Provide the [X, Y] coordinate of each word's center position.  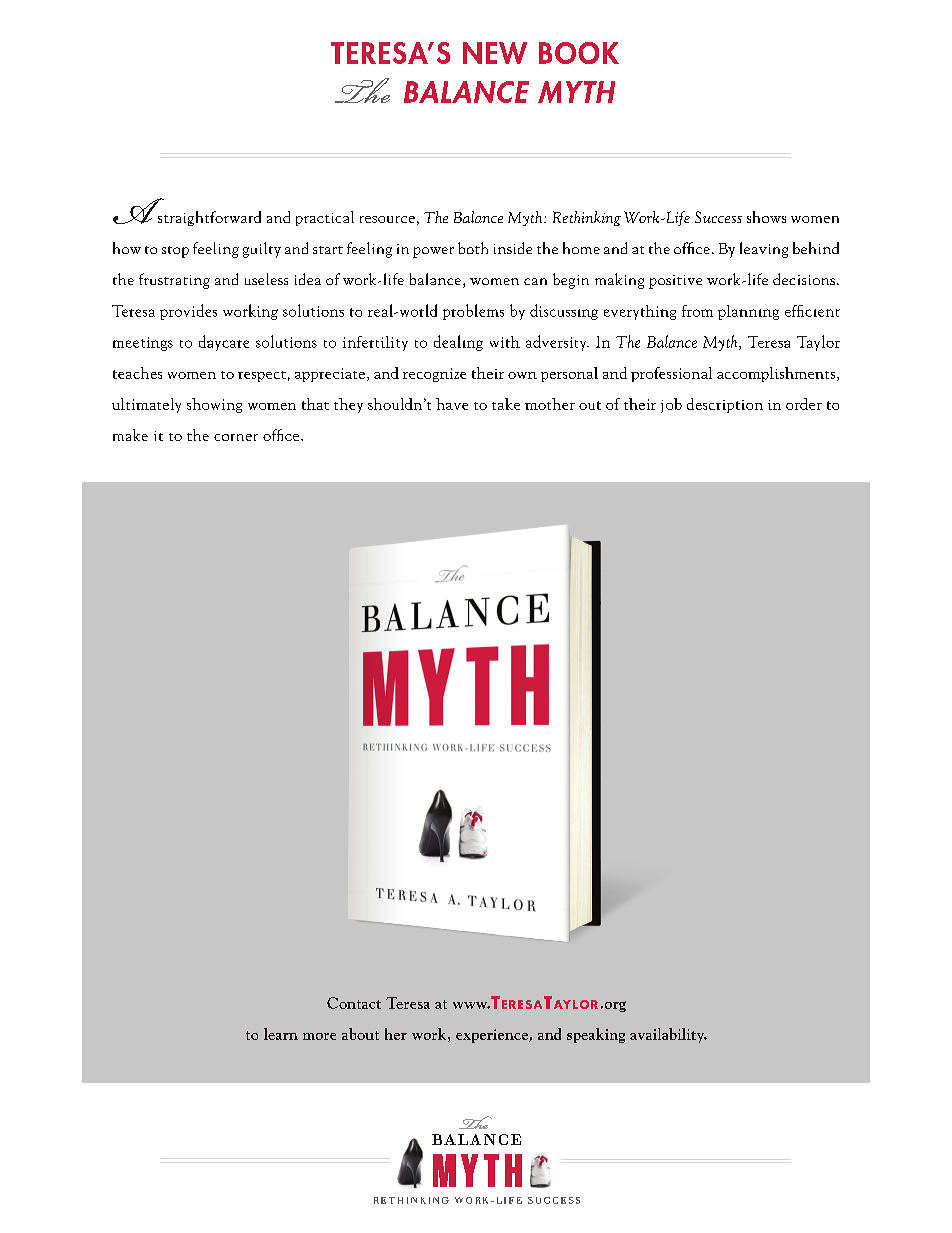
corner [236, 437]
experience [493, 1036]
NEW [495, 53]
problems [473, 312]
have [452, 404]
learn [281, 1034]
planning [748, 312]
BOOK [579, 53]
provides [188, 312]
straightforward [209, 218]
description [725, 405]
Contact [354, 1003]
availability [668, 1035]
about [360, 1034]
